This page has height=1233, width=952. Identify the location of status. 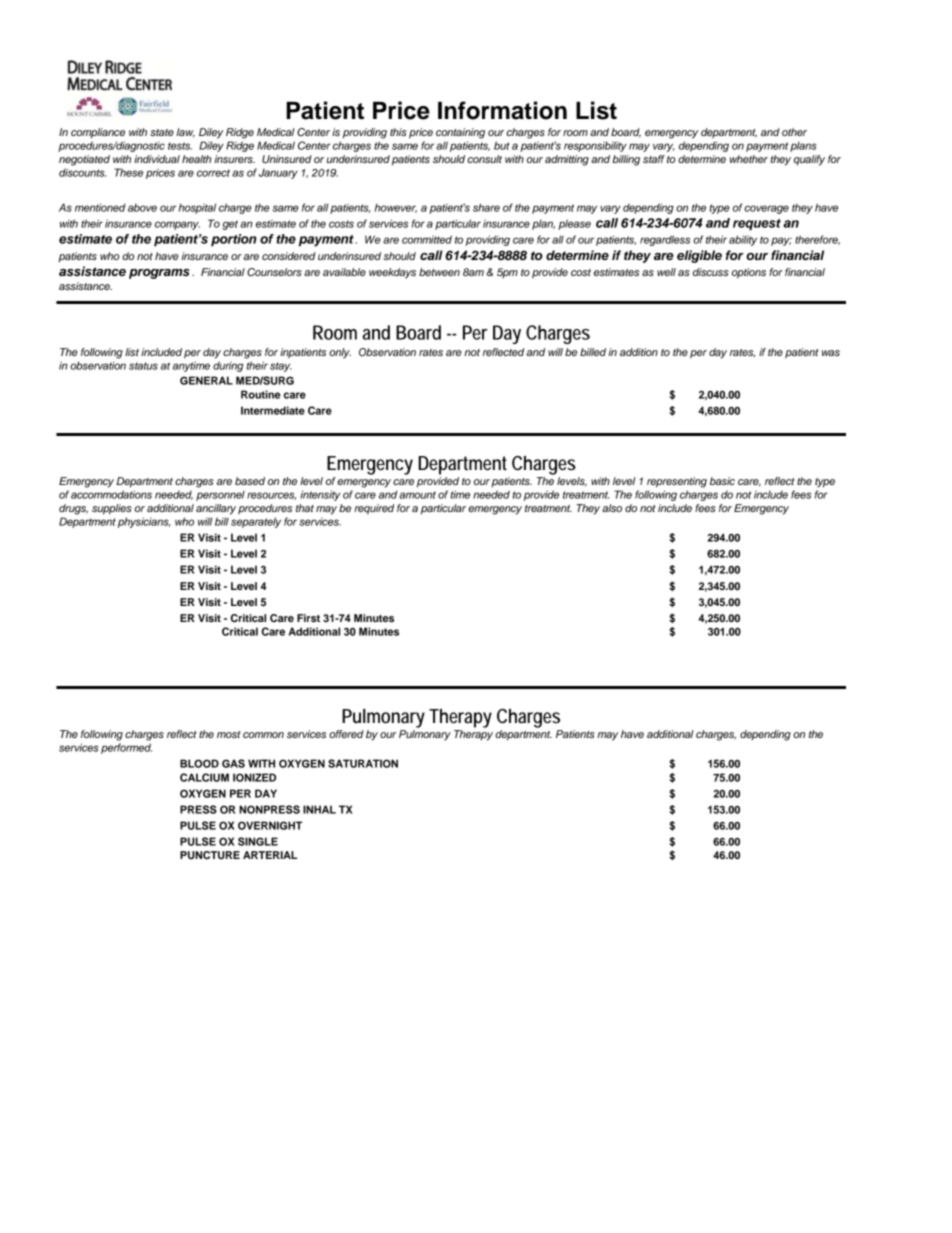
(143, 366).
